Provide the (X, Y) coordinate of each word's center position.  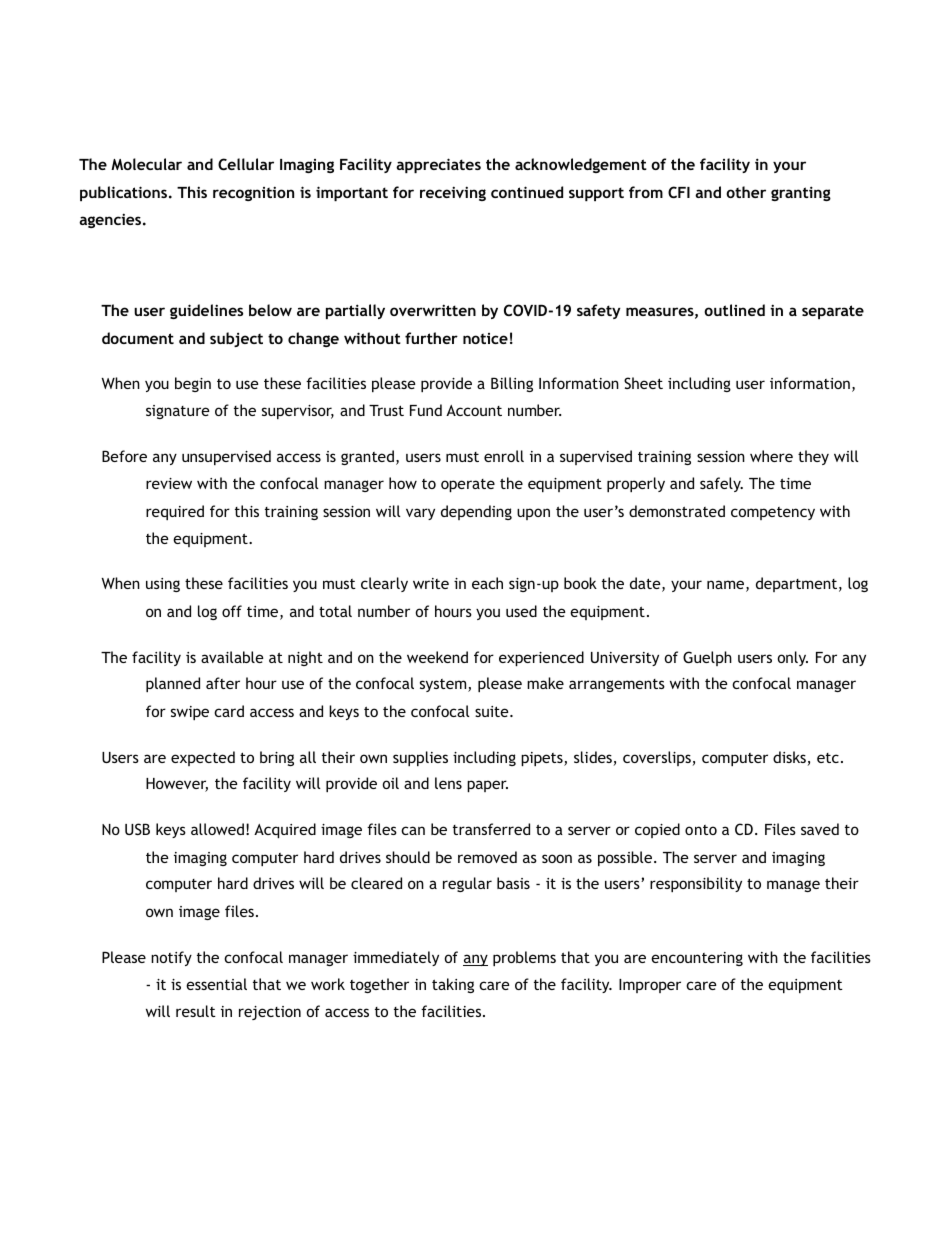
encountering (697, 959)
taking (453, 985)
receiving (453, 193)
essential (216, 984)
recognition (253, 193)
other (746, 192)
